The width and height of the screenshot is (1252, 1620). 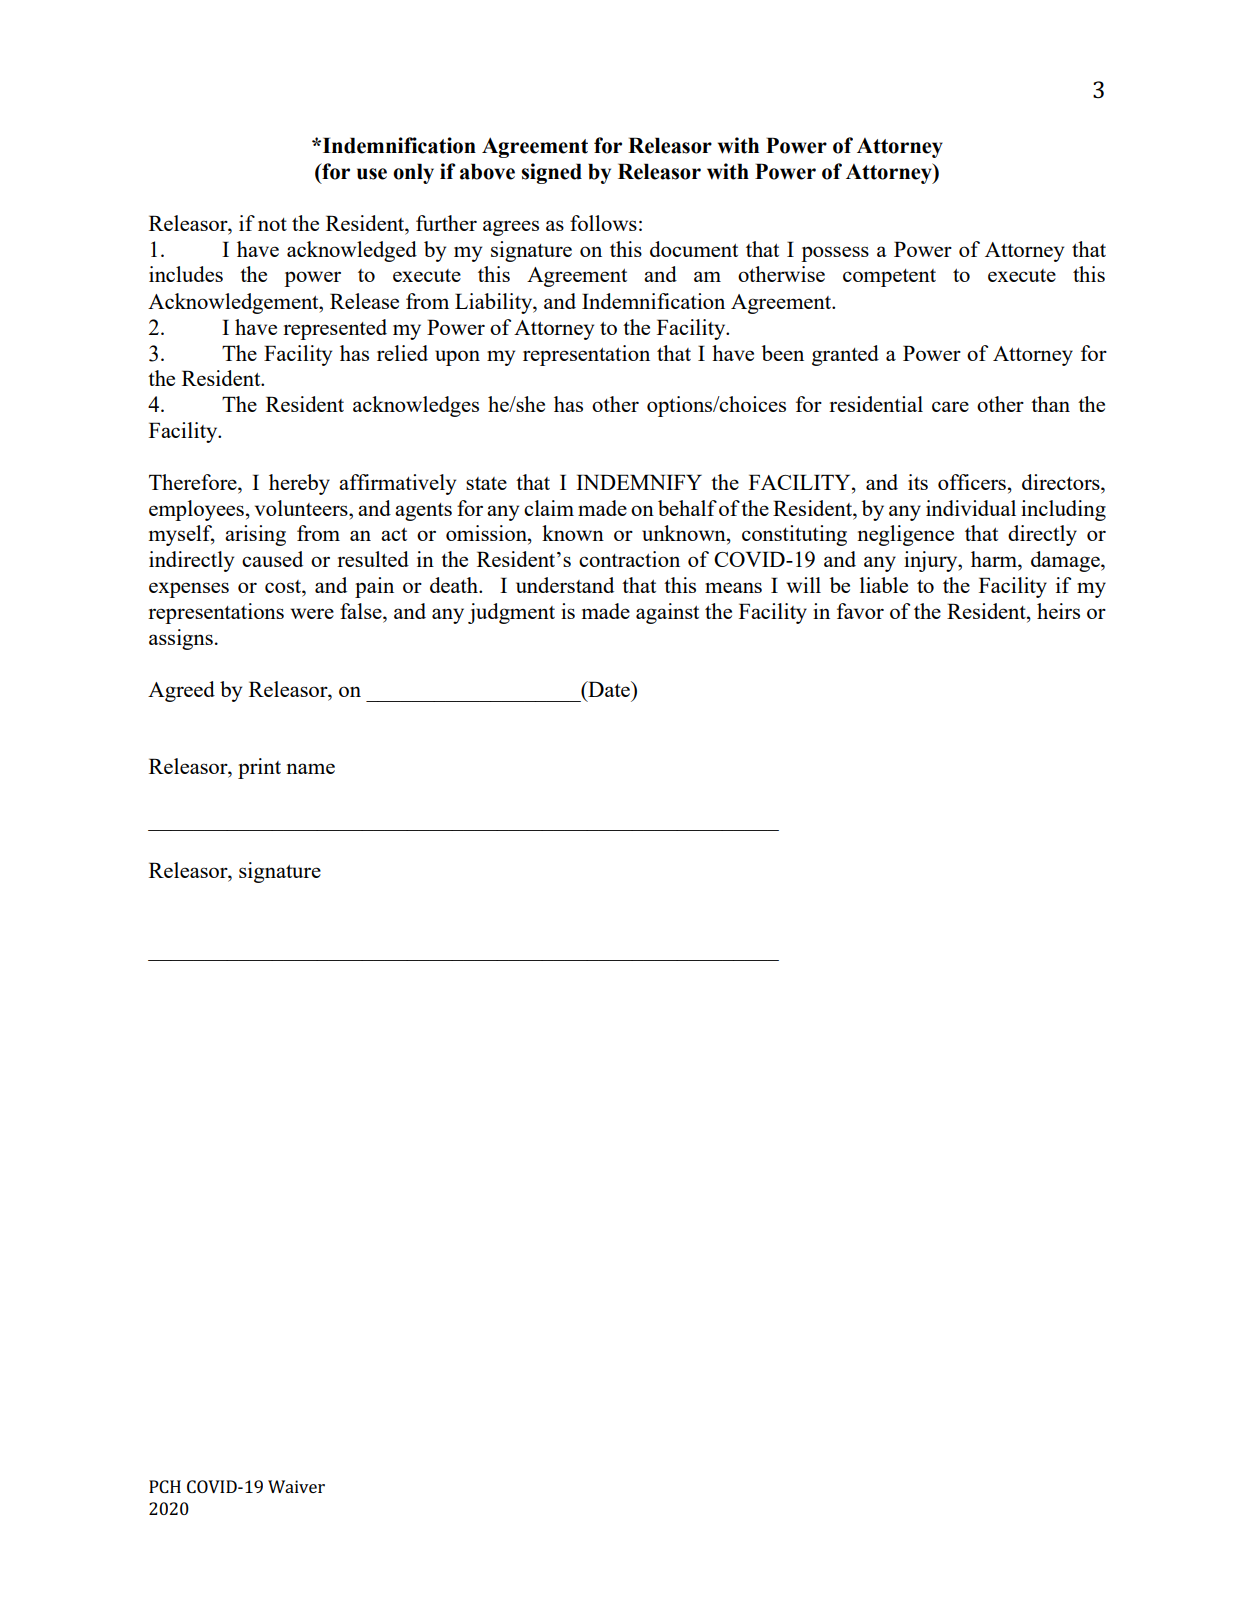 What do you see at coordinates (310, 768) in the screenshot?
I see `name` at bounding box center [310, 768].
